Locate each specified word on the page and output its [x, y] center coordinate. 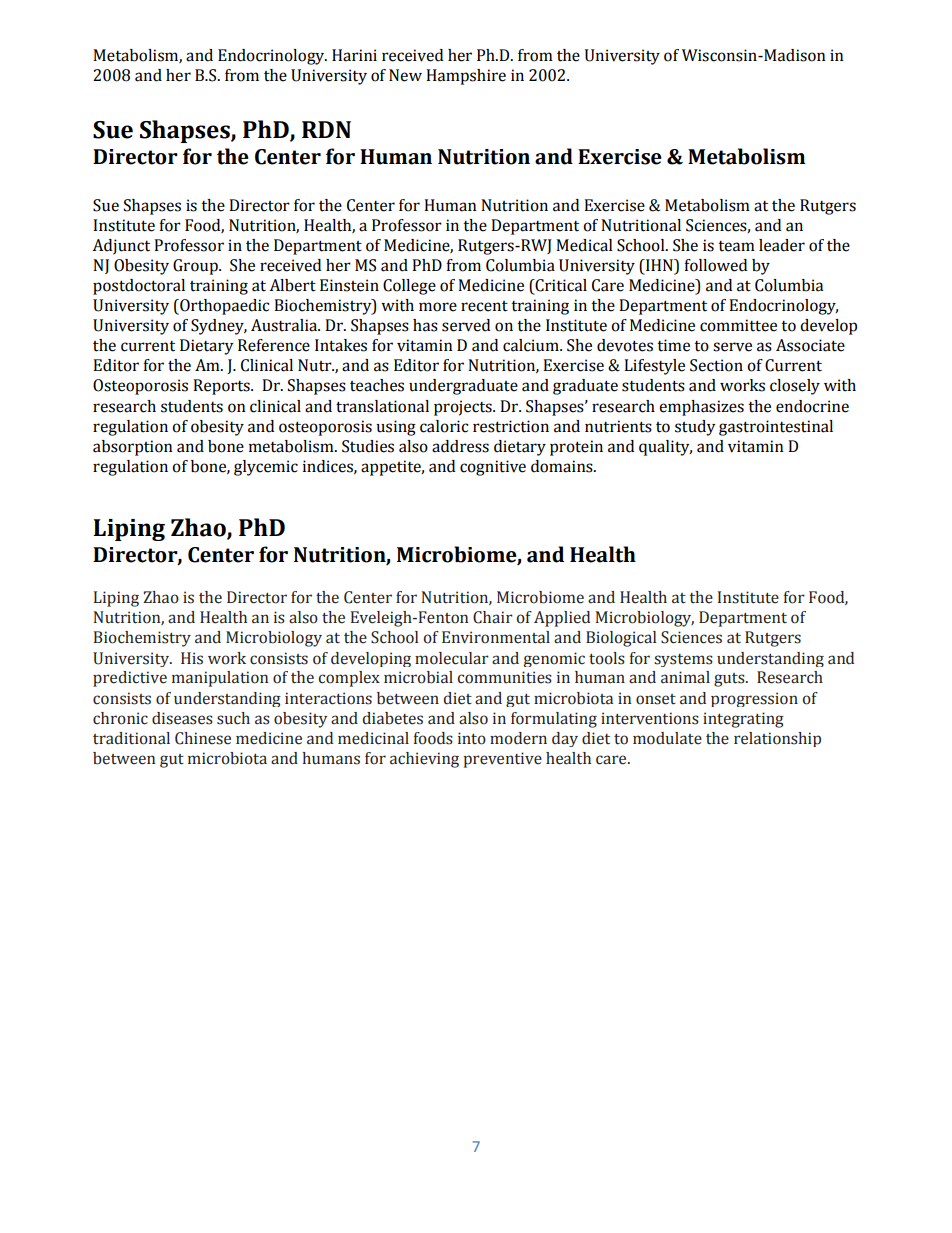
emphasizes [701, 408]
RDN [326, 129]
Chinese [203, 738]
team [736, 246]
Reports [222, 387]
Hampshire [466, 77]
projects [464, 408]
